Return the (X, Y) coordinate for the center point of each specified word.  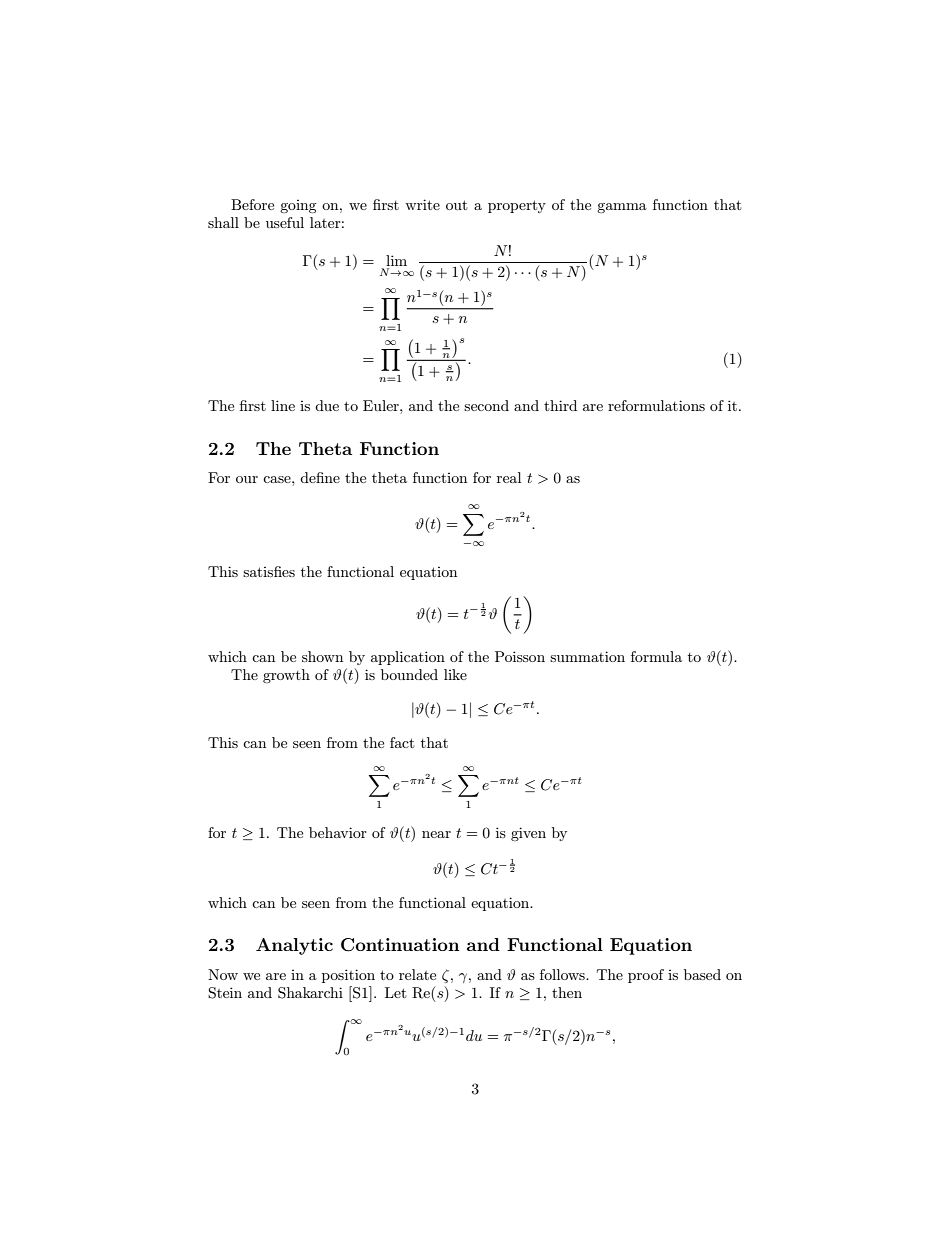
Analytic (294, 946)
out (456, 205)
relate (417, 974)
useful (285, 222)
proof (646, 976)
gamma (622, 208)
